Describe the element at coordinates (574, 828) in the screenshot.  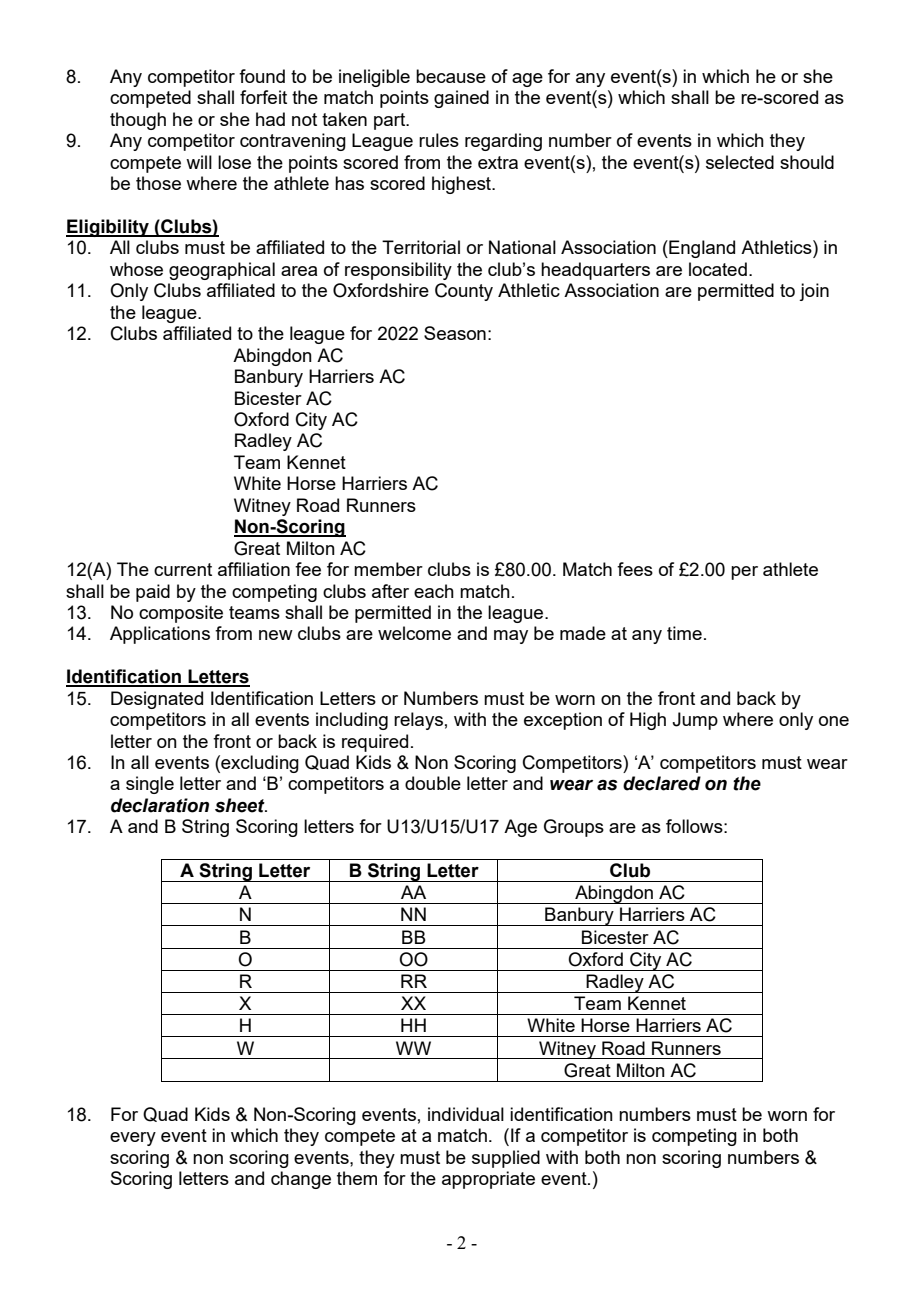
I see `Groups` at that location.
